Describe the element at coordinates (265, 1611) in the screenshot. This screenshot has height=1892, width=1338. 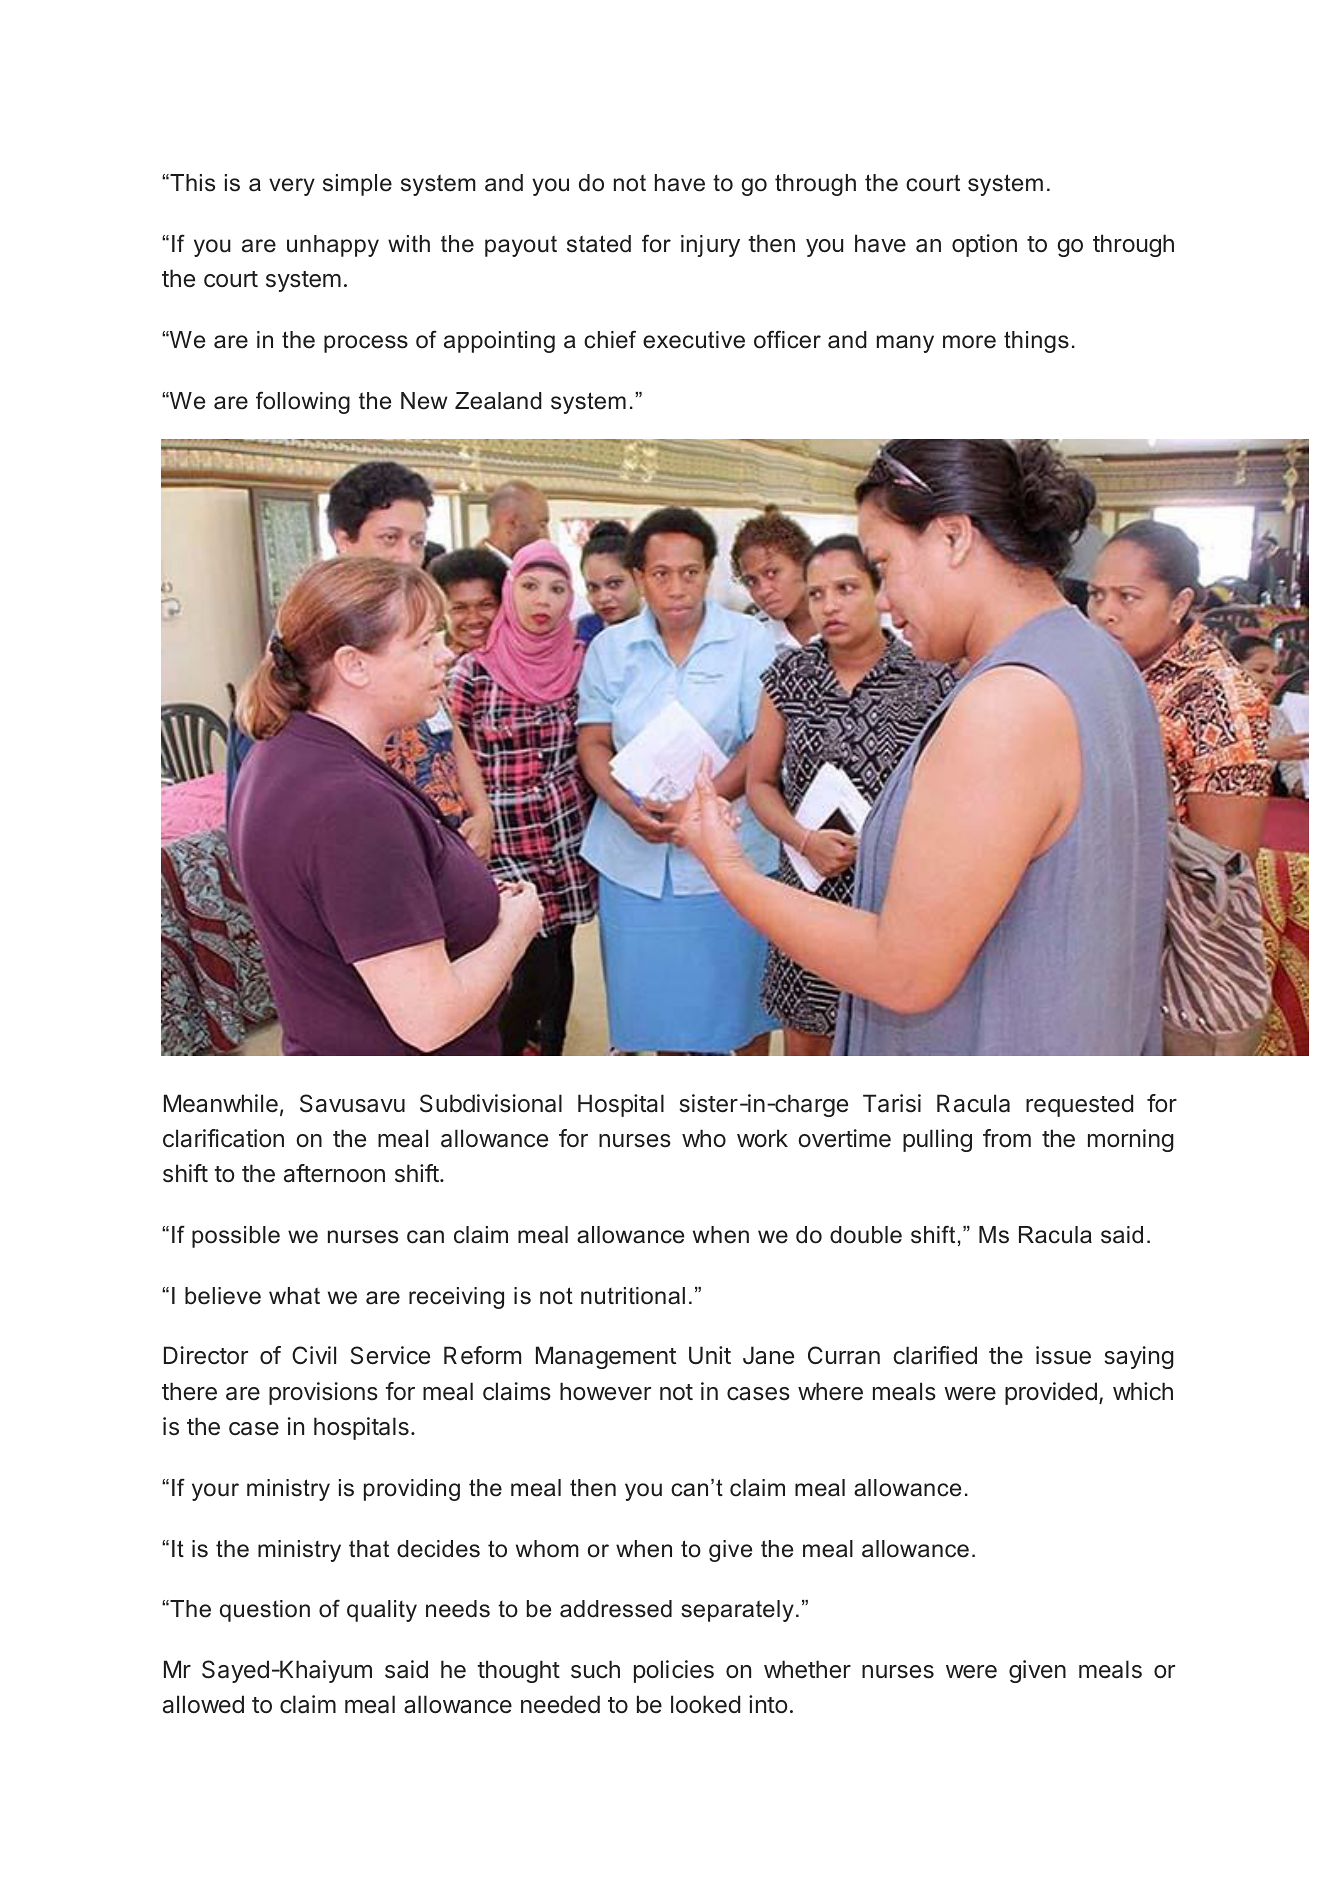
I see `question` at that location.
